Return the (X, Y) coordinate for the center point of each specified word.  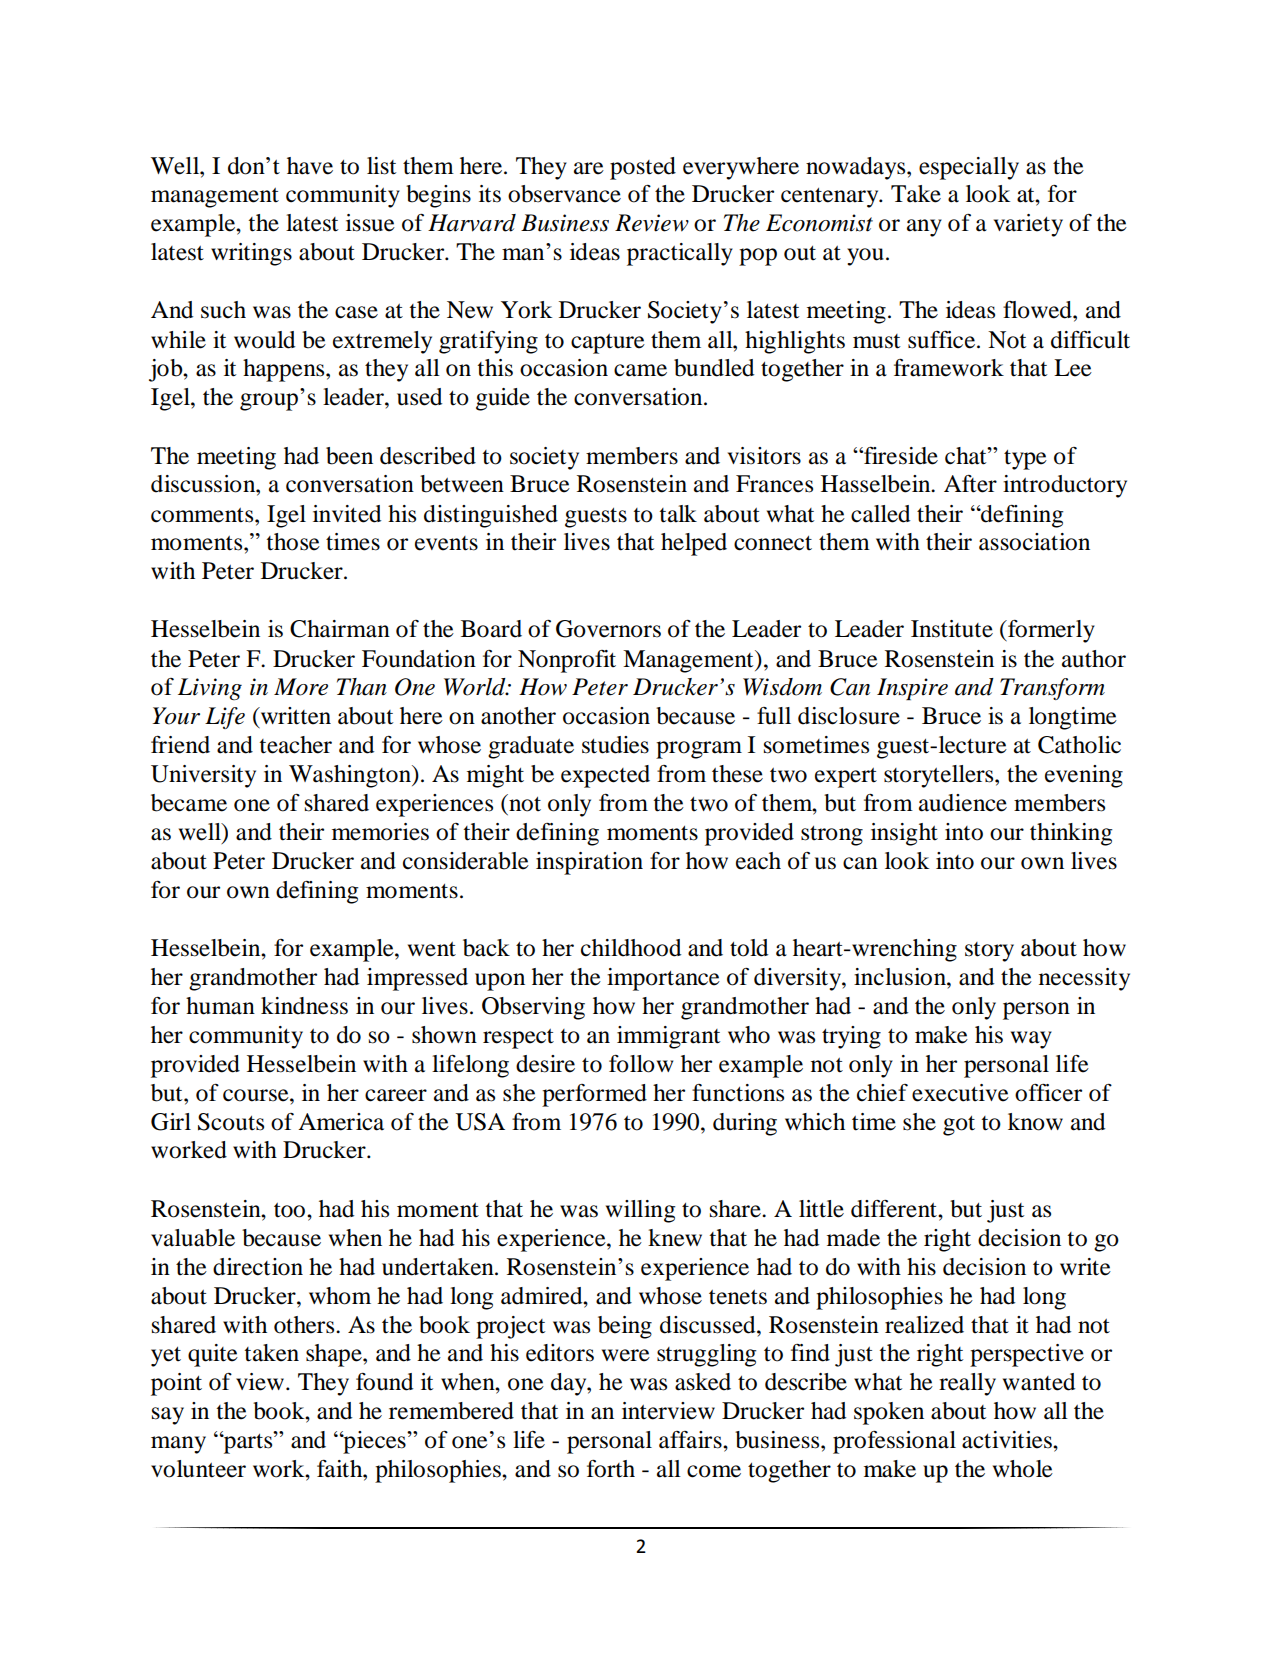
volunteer (198, 1469)
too (291, 1210)
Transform (1052, 689)
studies (615, 745)
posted (643, 168)
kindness (304, 1006)
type (1025, 460)
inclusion (901, 977)
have (310, 166)
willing (640, 1211)
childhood (631, 948)
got (959, 1126)
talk (678, 514)
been (349, 456)
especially (969, 168)
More (301, 687)
